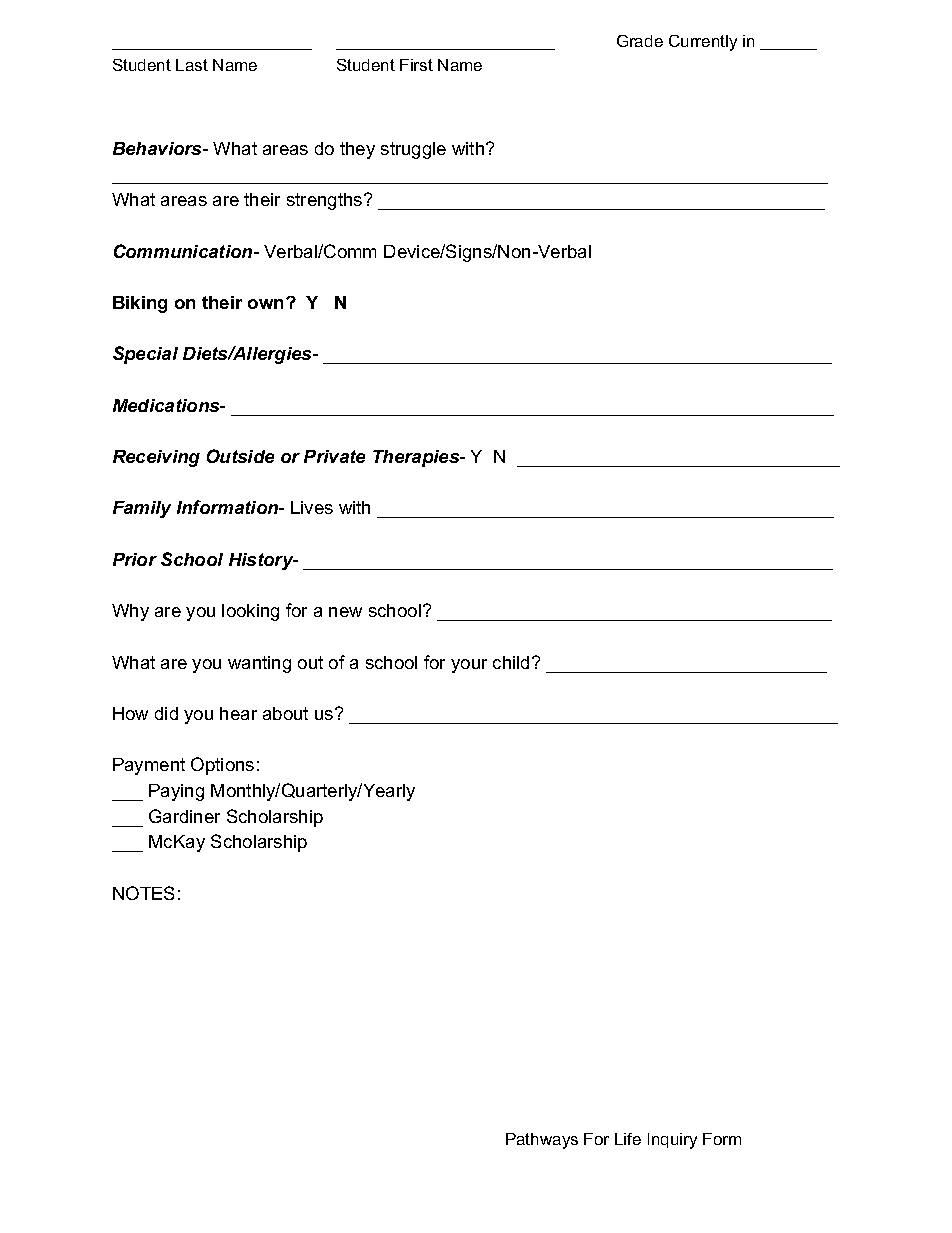 This page has height=1233, width=952. I want to click on Last, so click(192, 65).
